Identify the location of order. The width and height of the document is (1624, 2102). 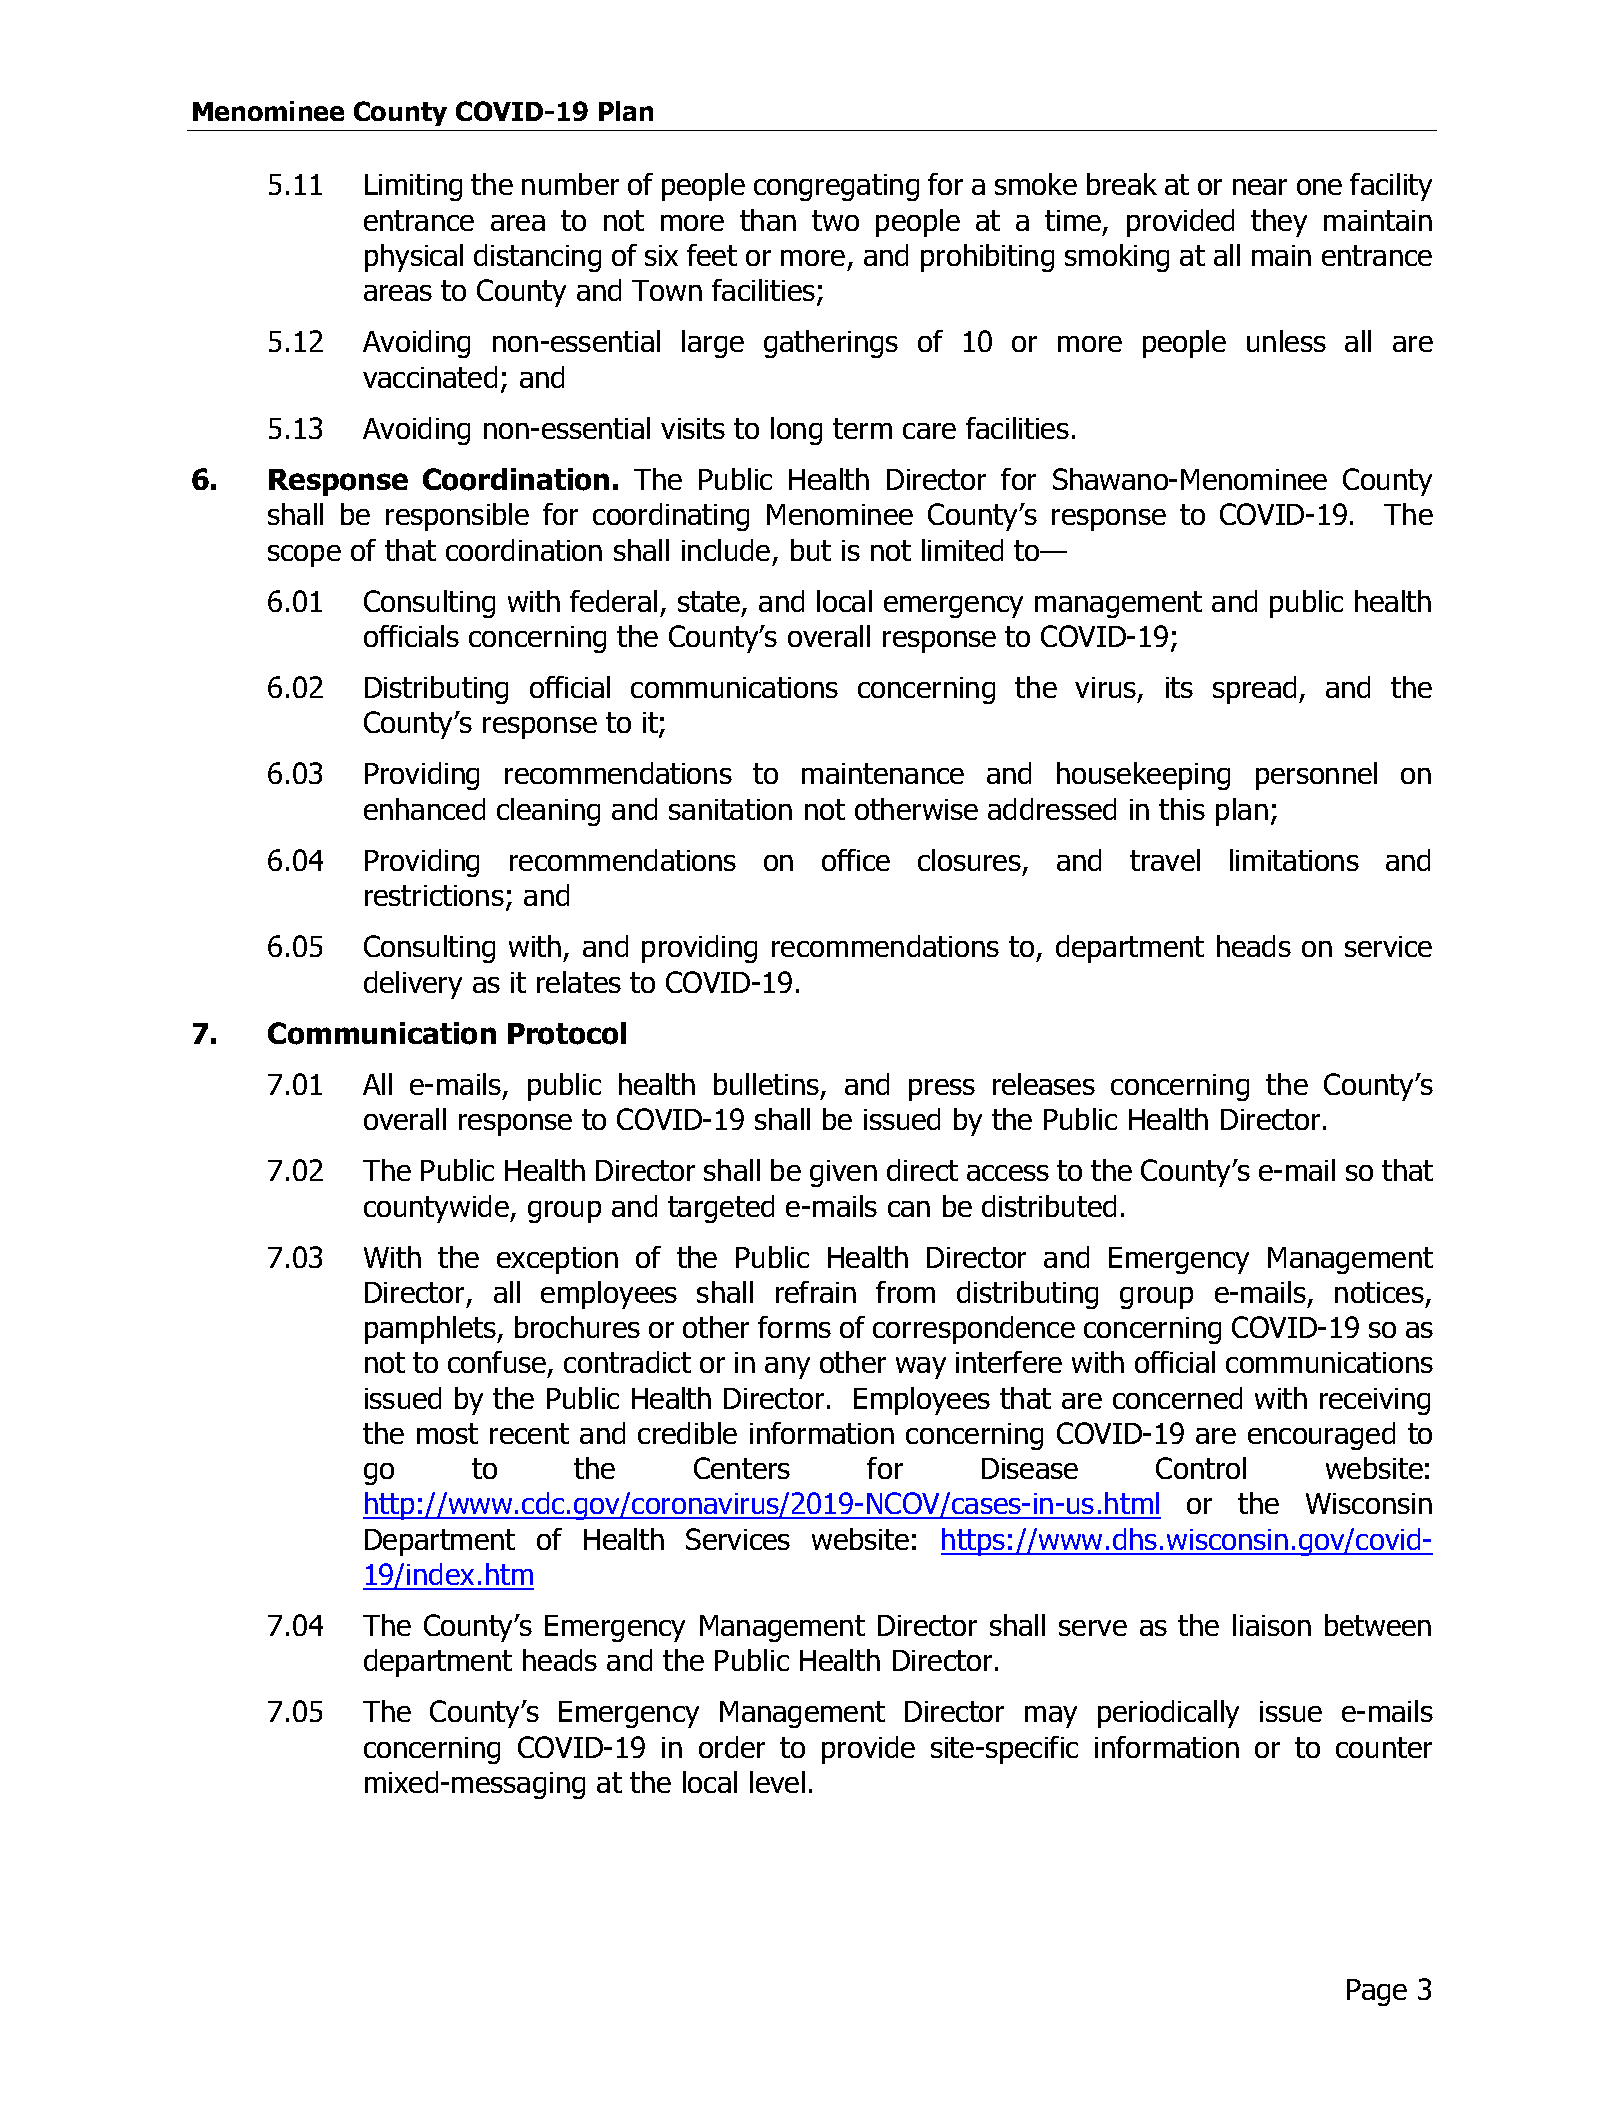
(732, 1747).
